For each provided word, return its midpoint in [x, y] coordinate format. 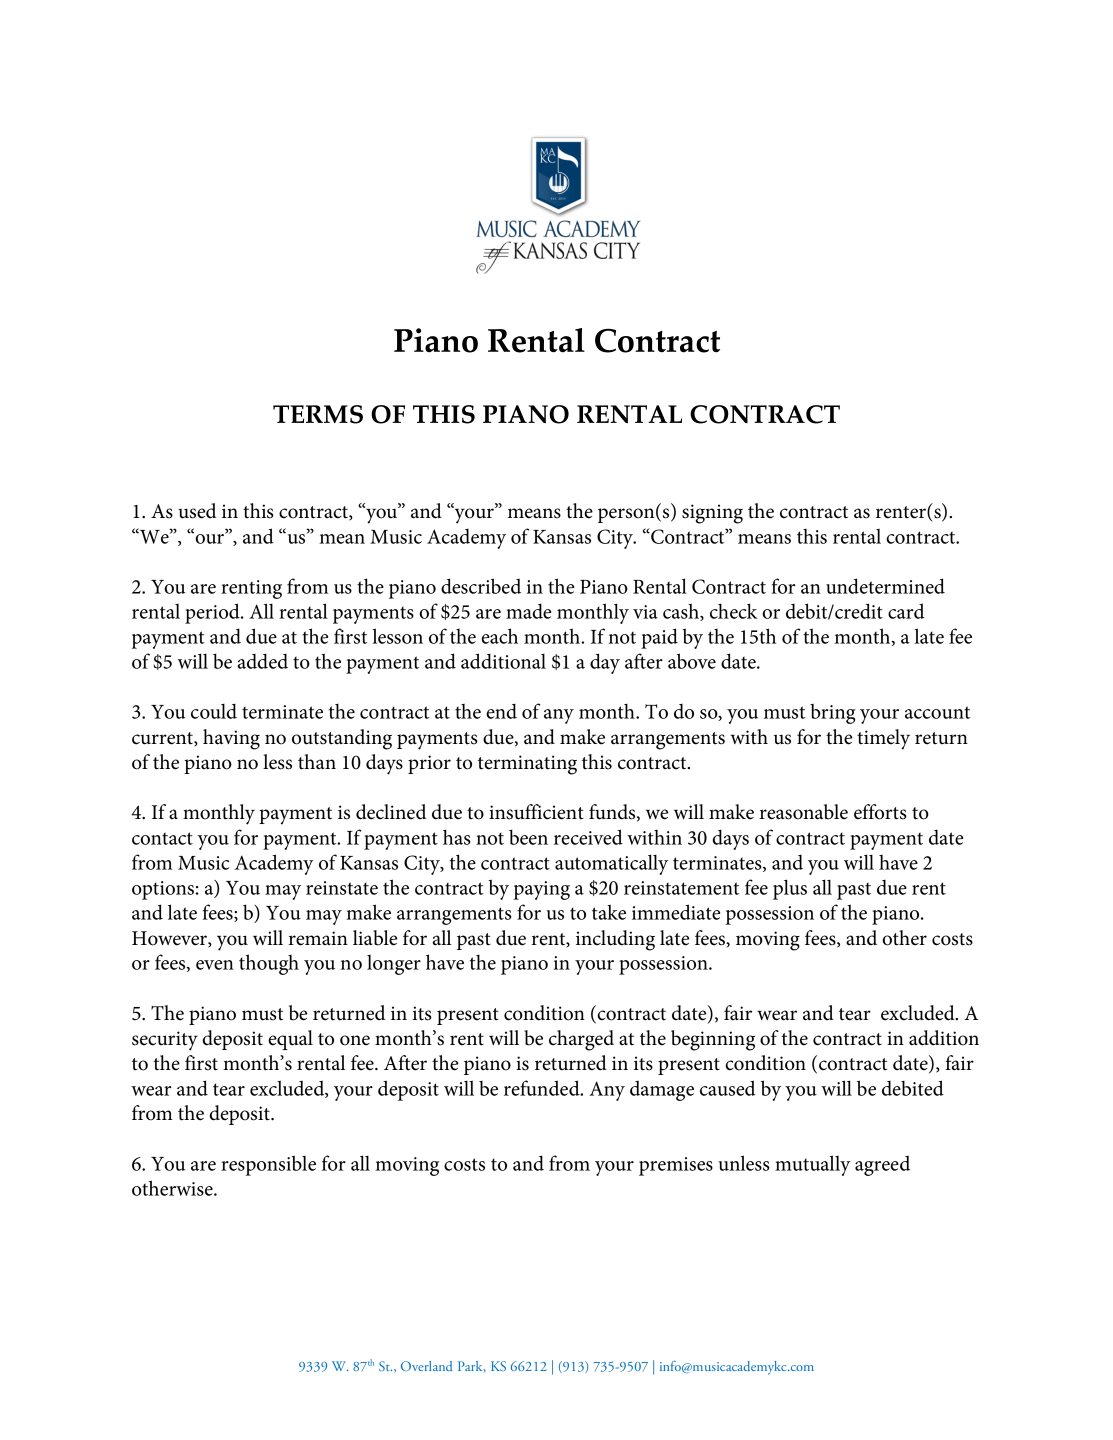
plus [790, 889]
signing [712, 514]
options [163, 890]
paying [542, 890]
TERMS [318, 414]
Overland [427, 1366]
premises [676, 1166]
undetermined [885, 586]
